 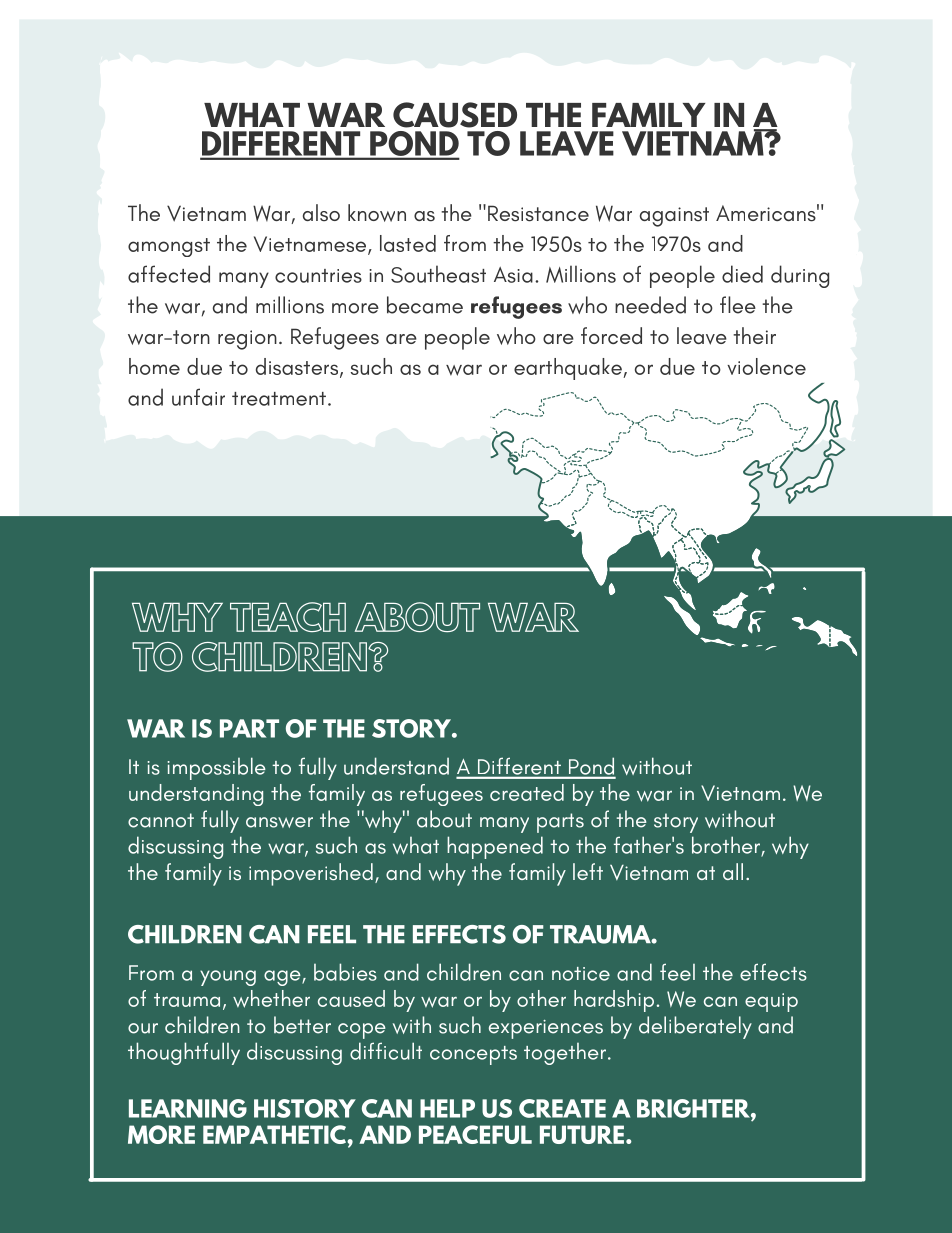 I want to click on all, so click(x=733, y=871).
